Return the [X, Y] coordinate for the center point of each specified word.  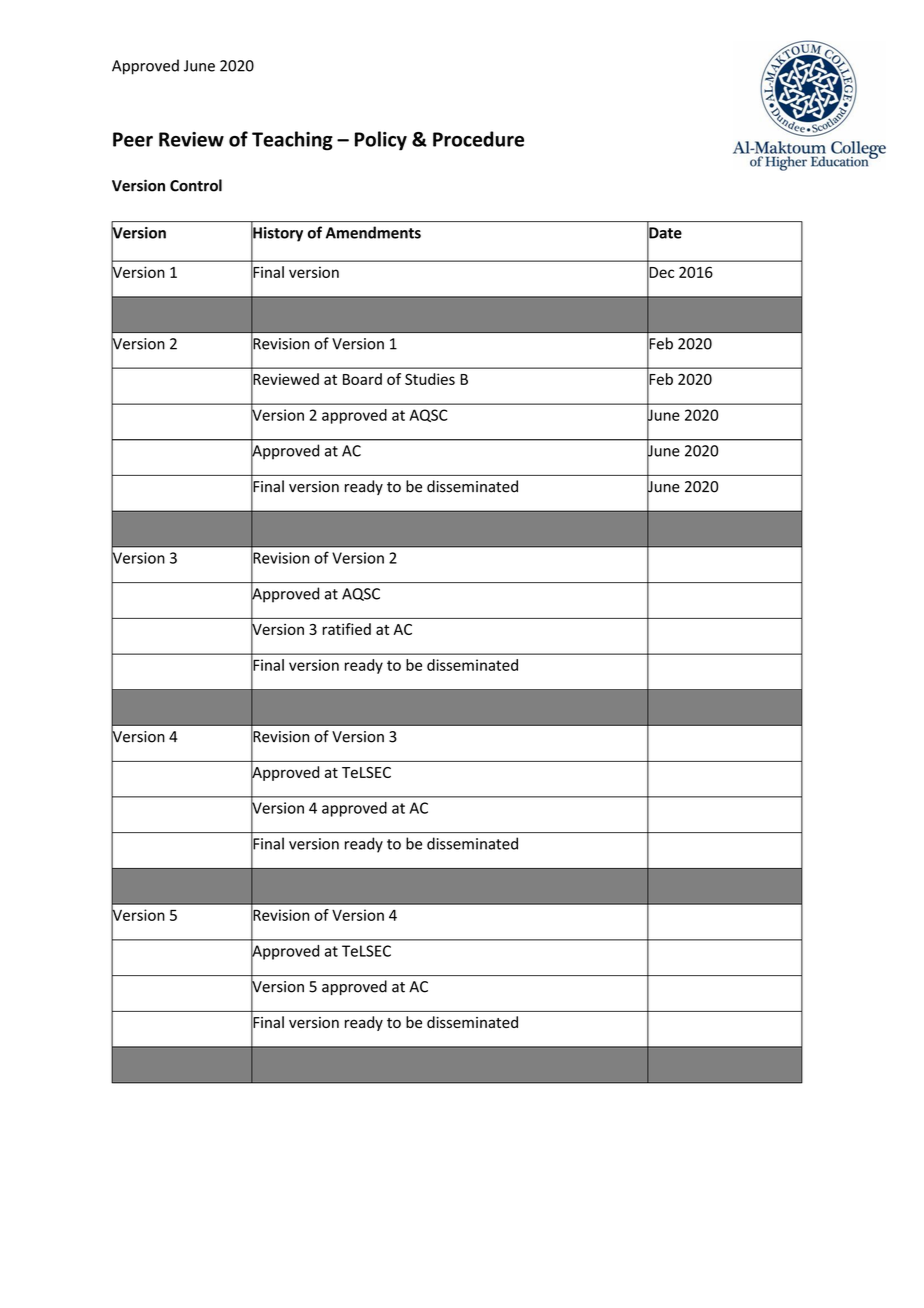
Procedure [478, 139]
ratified [346, 629]
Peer [133, 139]
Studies [430, 379]
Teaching [292, 141]
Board [362, 379]
